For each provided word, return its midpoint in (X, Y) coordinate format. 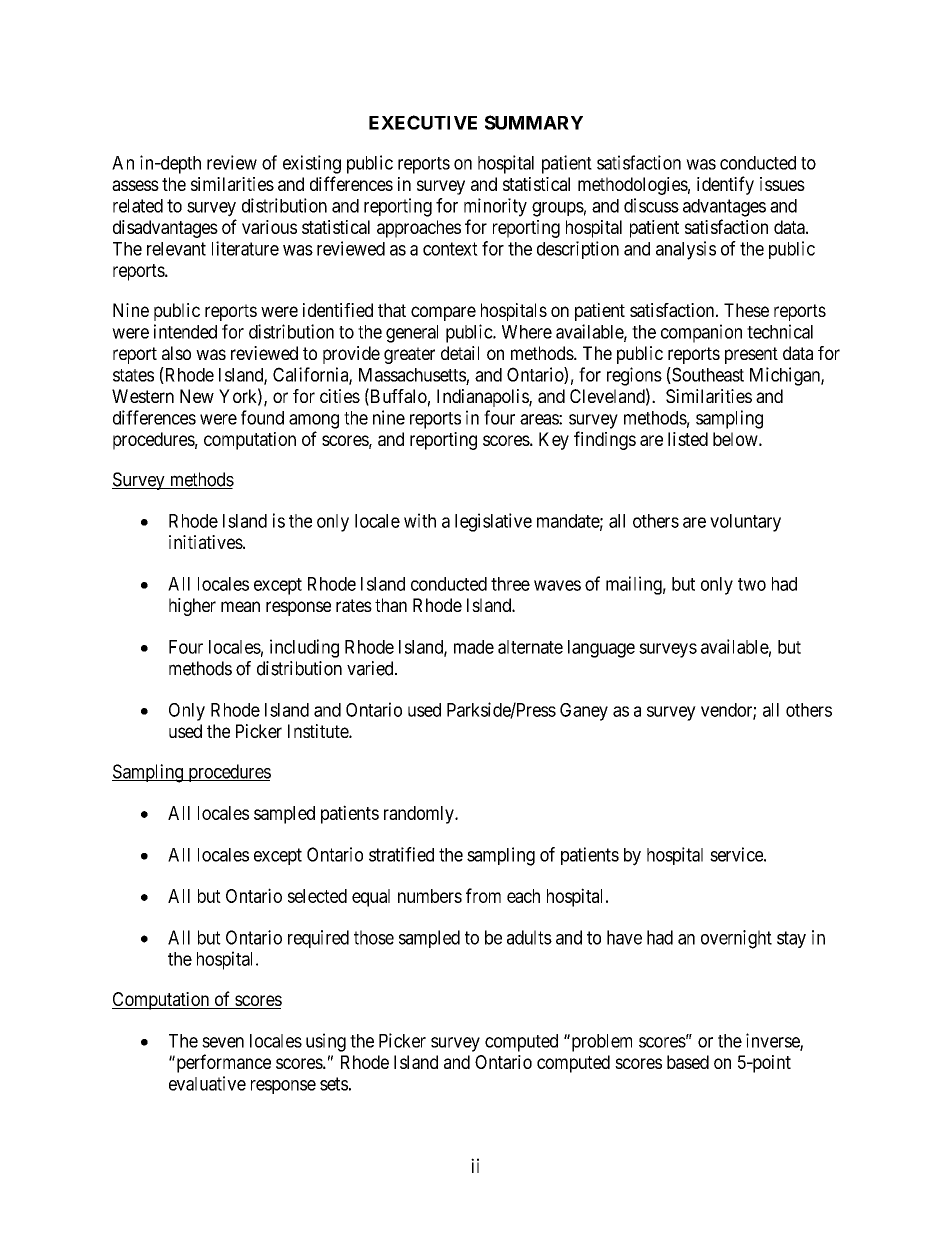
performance (222, 1063)
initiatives (206, 542)
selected (317, 896)
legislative (493, 522)
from (483, 895)
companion (701, 333)
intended (185, 331)
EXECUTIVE (423, 122)
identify (725, 185)
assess (135, 185)
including (304, 648)
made (474, 647)
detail (460, 353)
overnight (736, 939)
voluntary (745, 523)
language (601, 649)
